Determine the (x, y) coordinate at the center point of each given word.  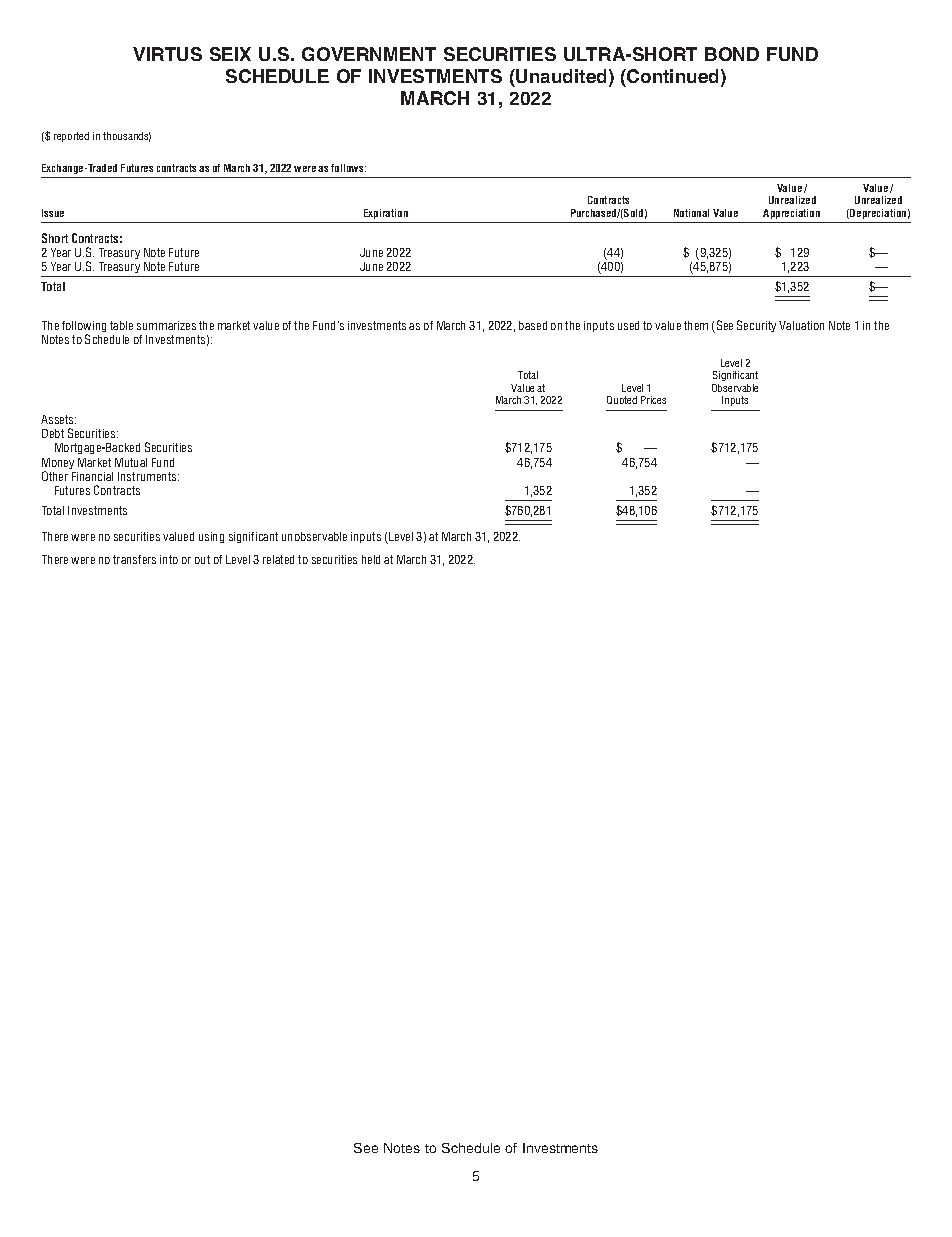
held (371, 559)
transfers (134, 559)
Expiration (386, 214)
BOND (732, 54)
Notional (691, 213)
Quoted (622, 400)
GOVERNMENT (369, 54)
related (278, 559)
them (696, 325)
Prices (653, 400)
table (121, 325)
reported (71, 137)
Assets (58, 419)
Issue (53, 213)
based (533, 325)
